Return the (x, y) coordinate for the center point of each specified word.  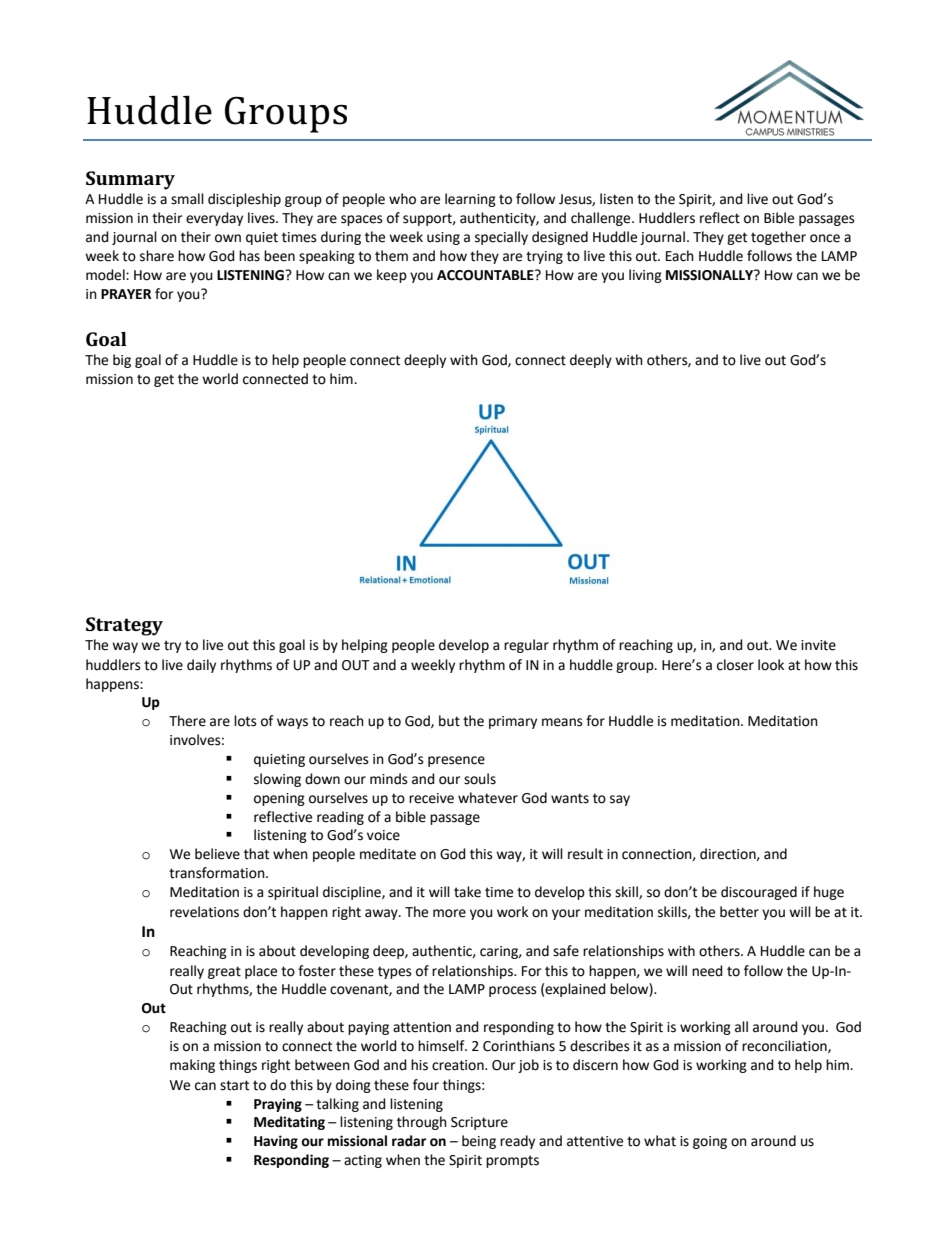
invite (818, 645)
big (122, 361)
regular (526, 646)
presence (456, 761)
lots (245, 721)
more (449, 913)
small (187, 199)
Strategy (124, 626)
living (645, 276)
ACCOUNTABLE (486, 275)
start (234, 1085)
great (224, 972)
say (620, 800)
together (778, 238)
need (707, 971)
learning (470, 200)
